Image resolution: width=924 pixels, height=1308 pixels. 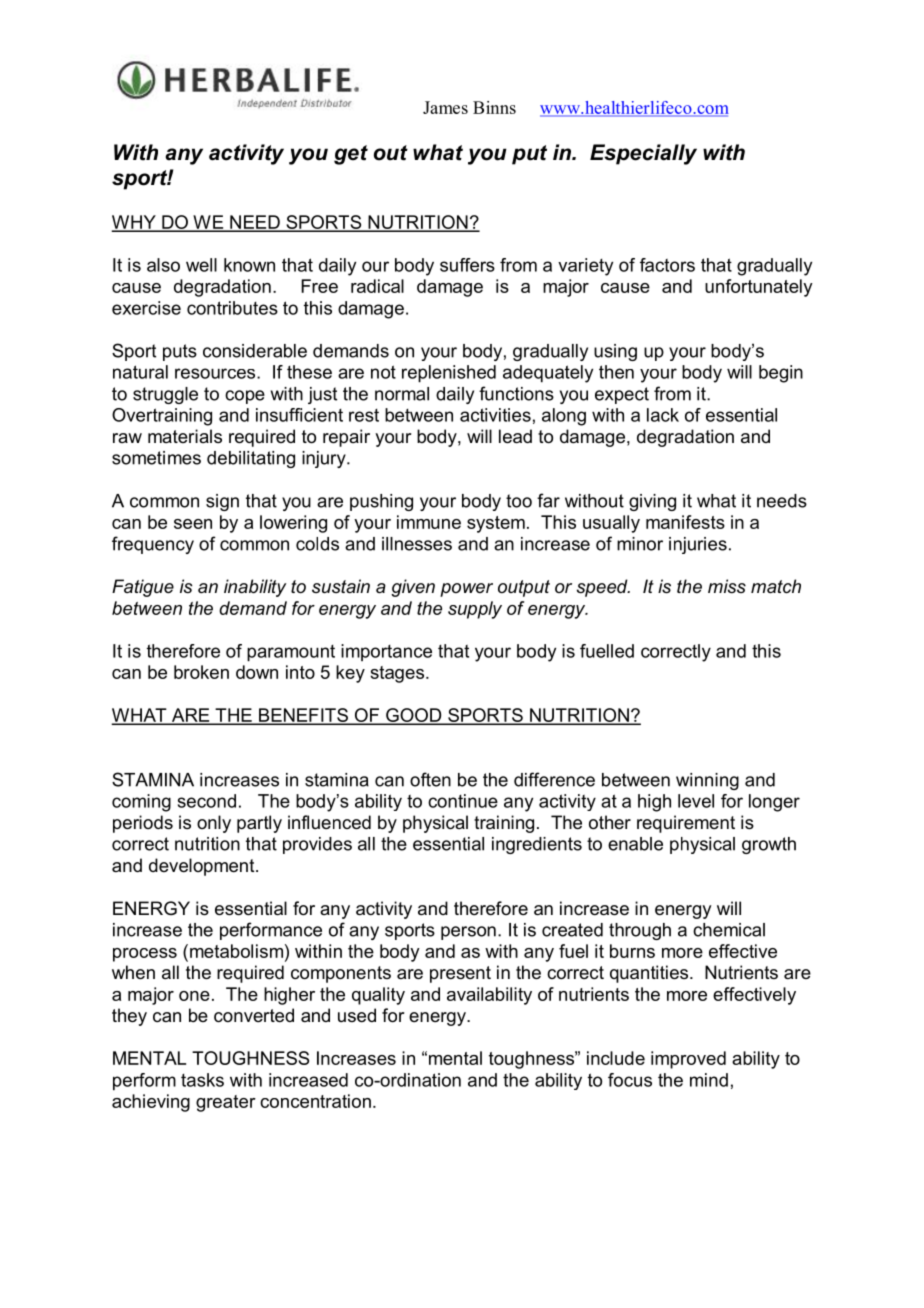 What do you see at coordinates (185, 436) in the screenshot?
I see `materials` at bounding box center [185, 436].
